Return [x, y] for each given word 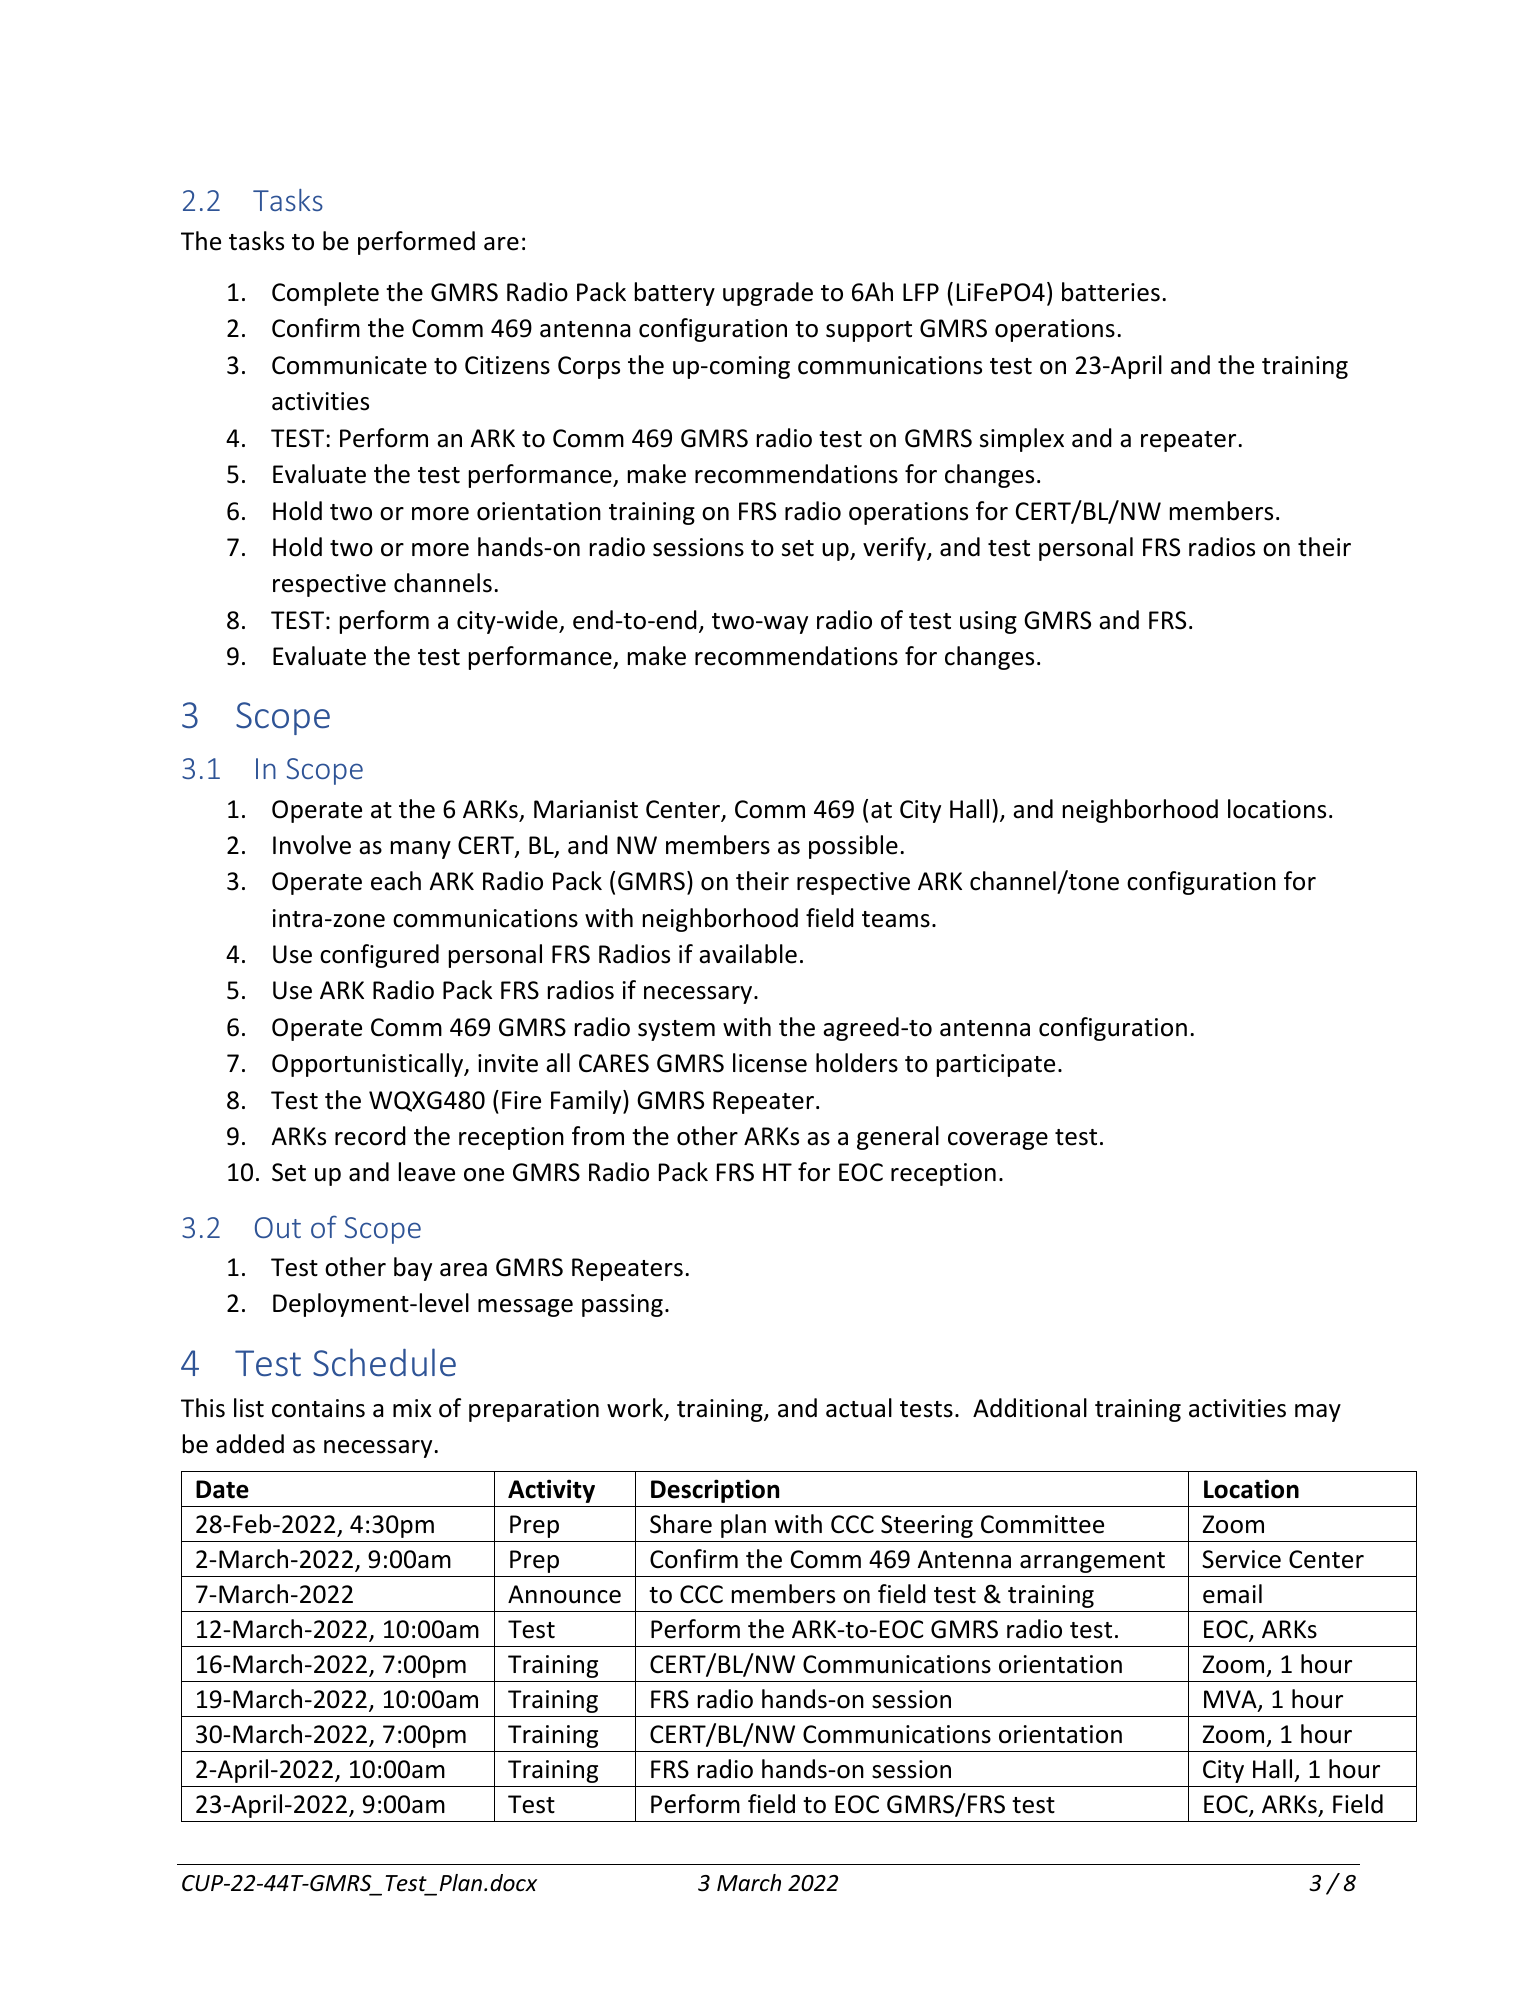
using [988, 622]
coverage [998, 1141]
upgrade [768, 294]
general [898, 1138]
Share [681, 1524]
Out [278, 1227]
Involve [312, 845]
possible [853, 847]
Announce [564, 1594]
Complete [325, 294]
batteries [1111, 292]
